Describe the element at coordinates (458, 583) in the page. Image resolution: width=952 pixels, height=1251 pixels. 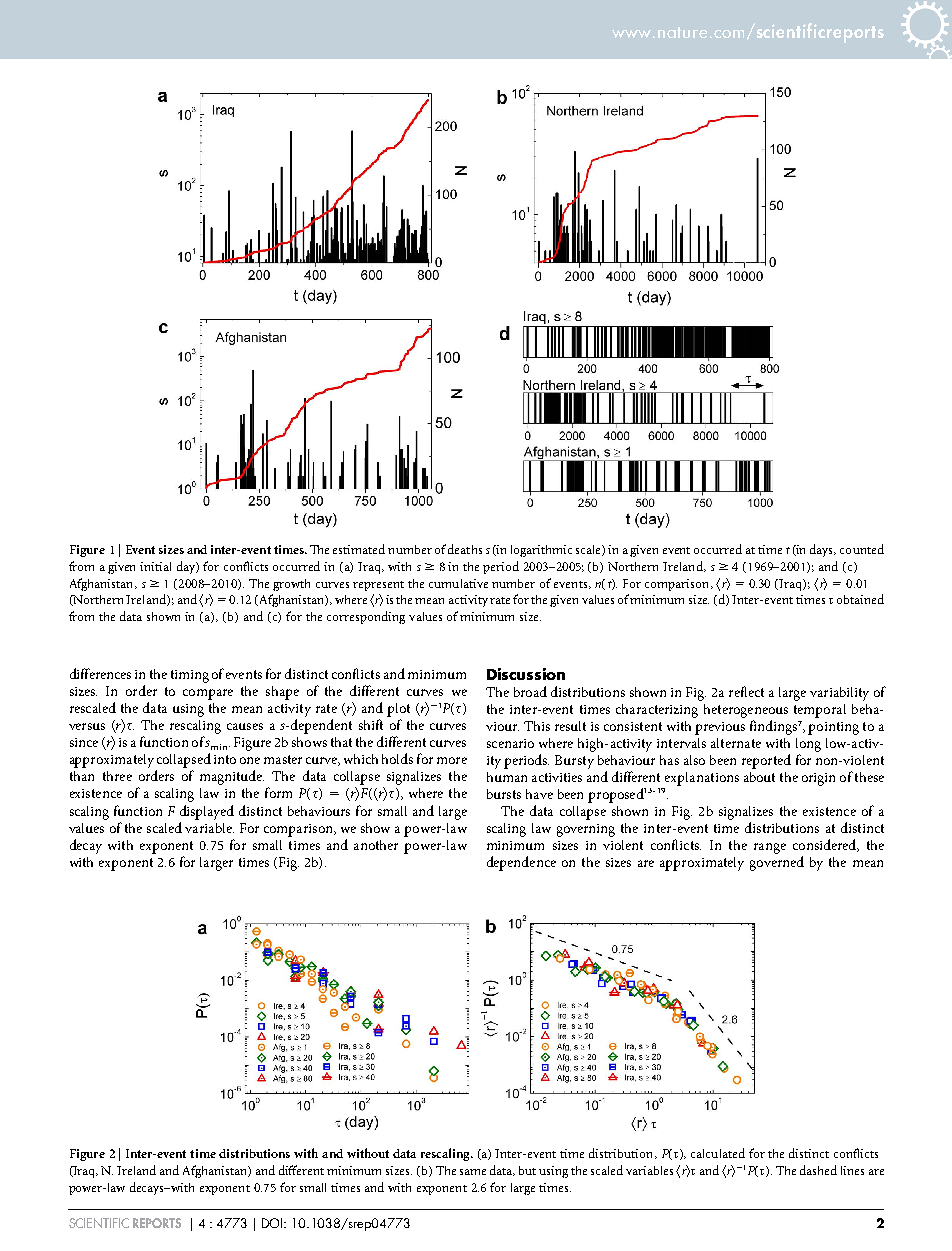
I see `cumulative` at that location.
